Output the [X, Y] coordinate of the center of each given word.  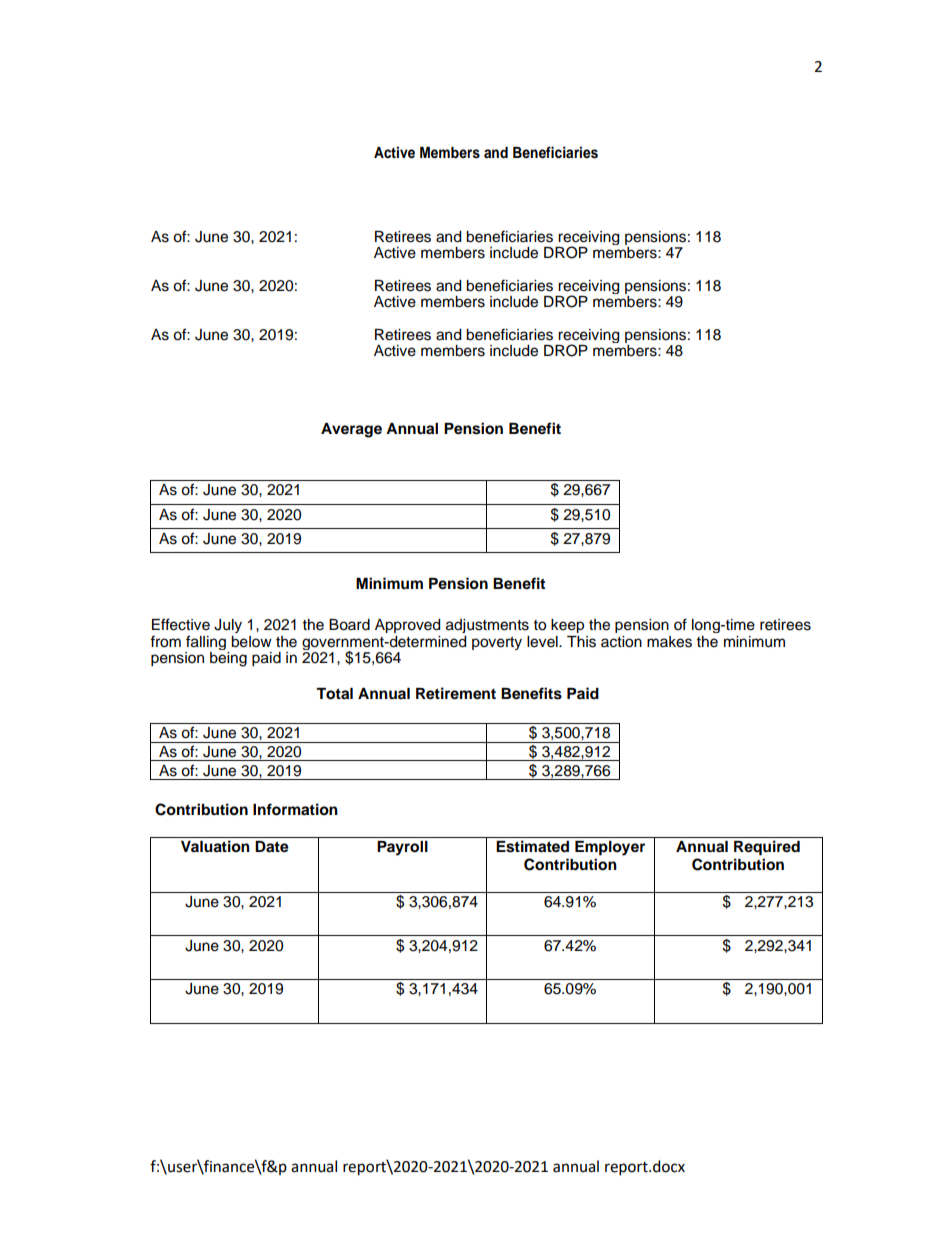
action [621, 642]
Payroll [402, 848]
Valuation [215, 846]
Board [349, 625]
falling [206, 644]
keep [567, 626]
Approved [407, 626]
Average [351, 430]
